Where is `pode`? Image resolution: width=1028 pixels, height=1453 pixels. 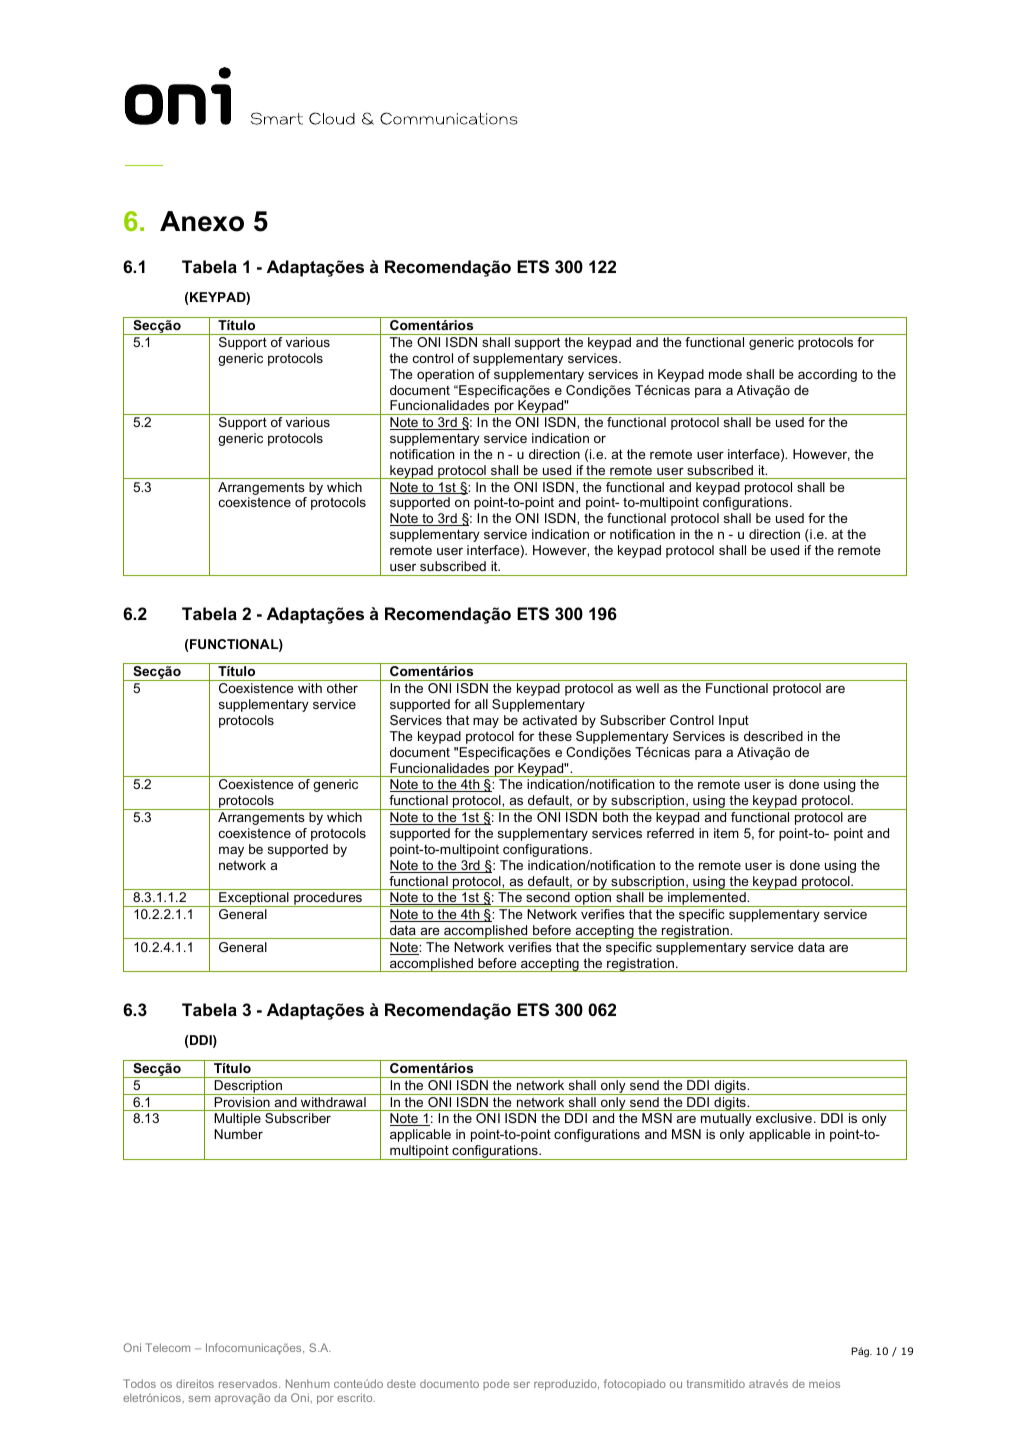 pode is located at coordinates (496, 1384).
